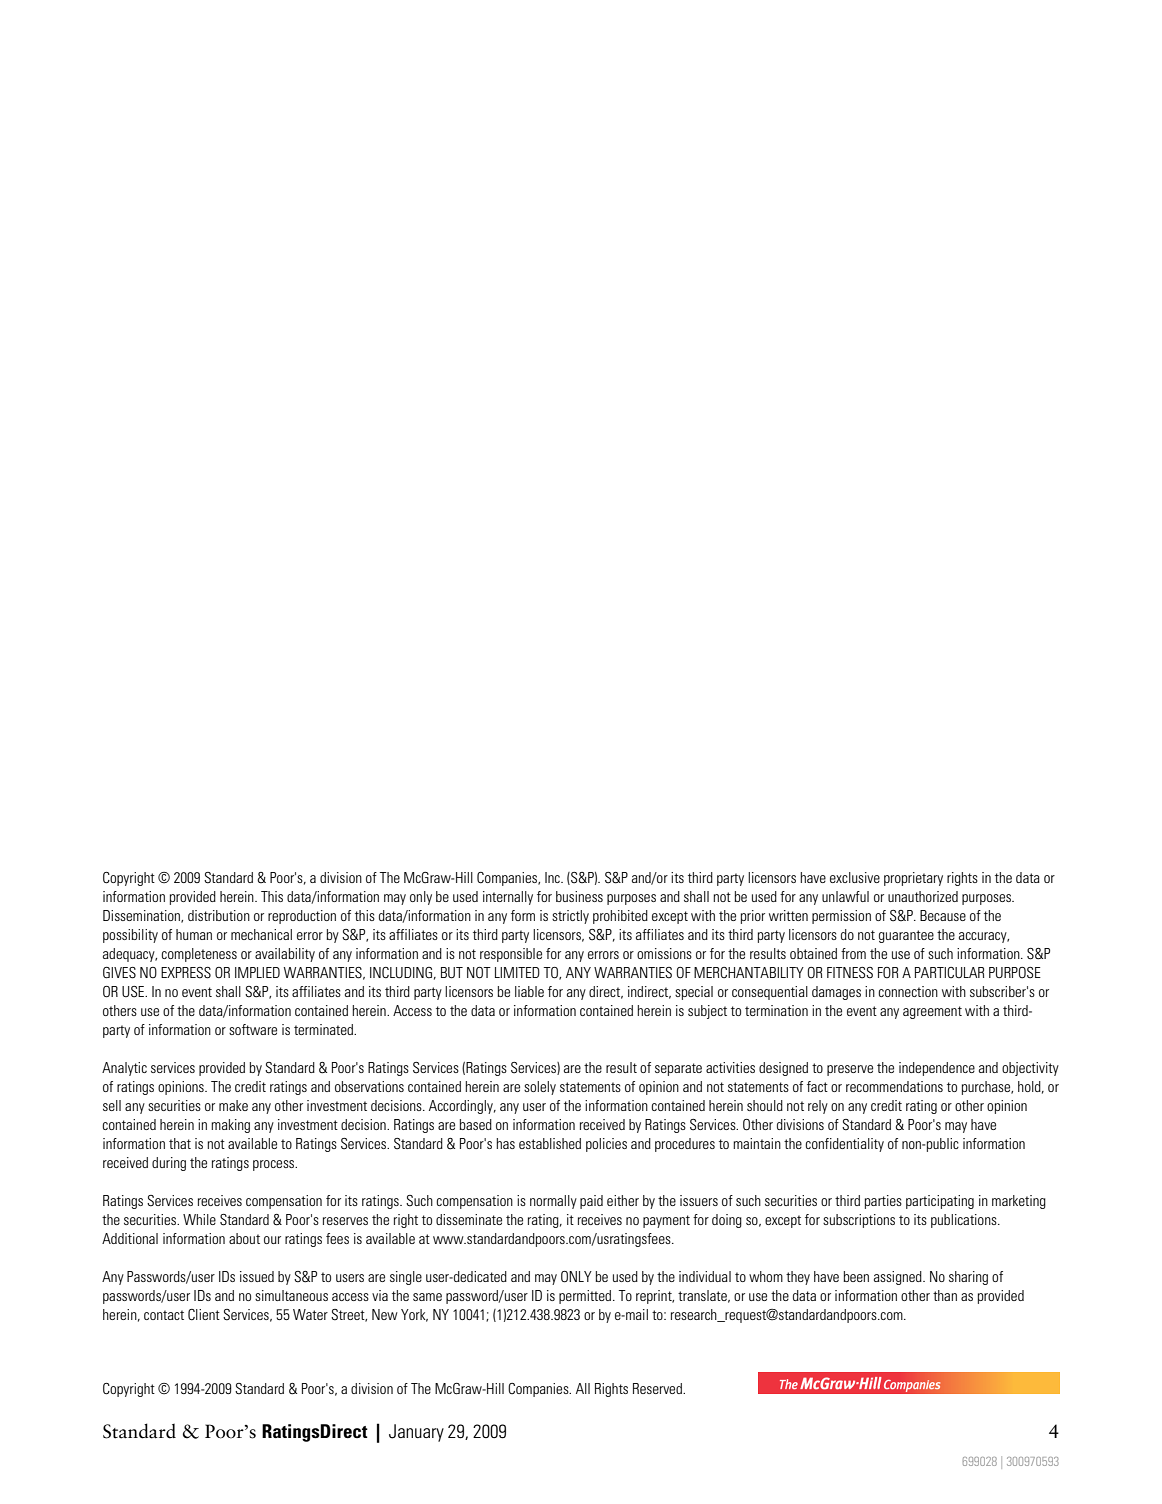 Image resolution: width=1162 pixels, height=1504 pixels. What do you see at coordinates (859, 1221) in the page?
I see `subscriptions` at bounding box center [859, 1221].
